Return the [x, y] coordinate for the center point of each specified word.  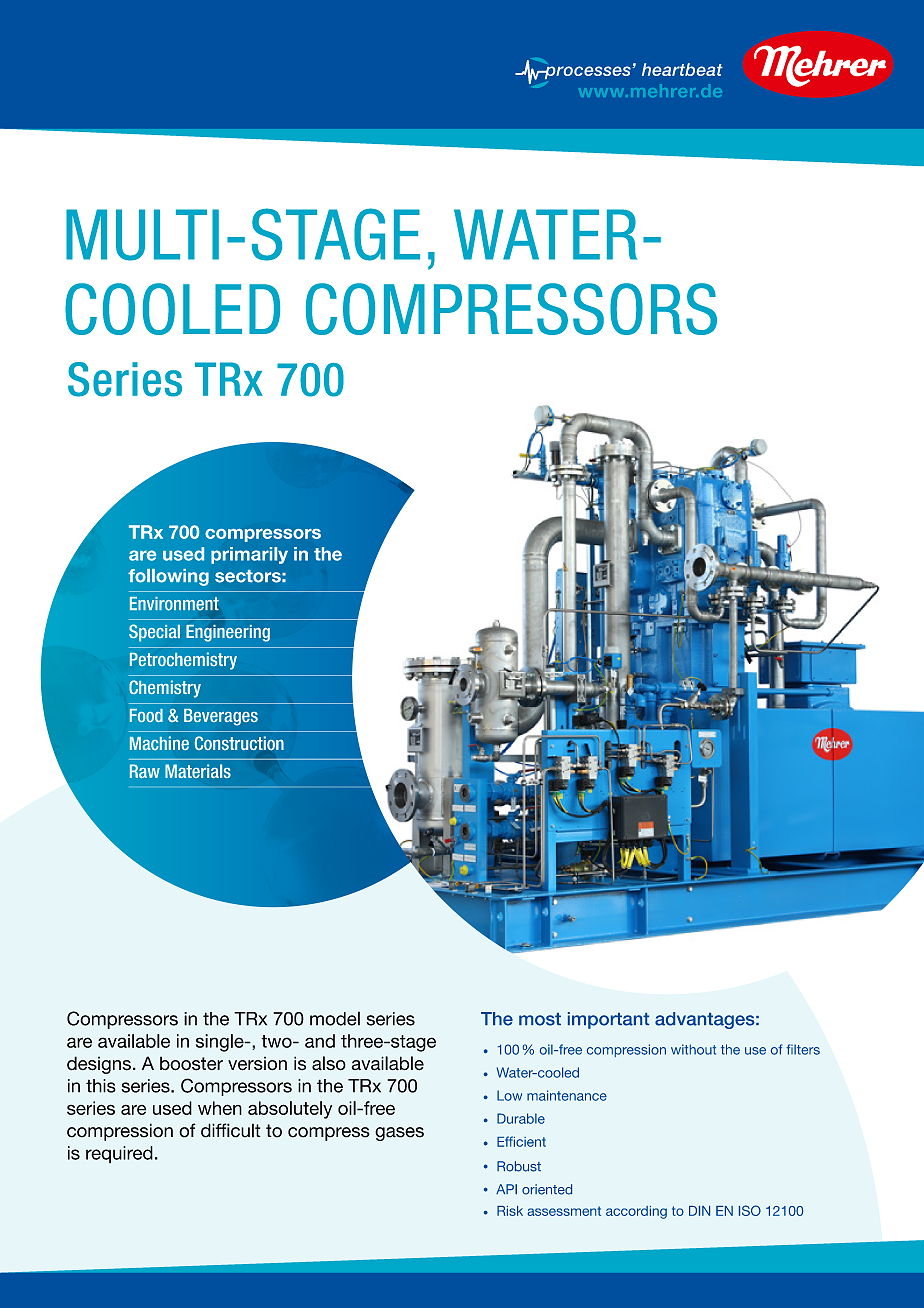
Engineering [228, 633]
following [168, 577]
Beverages [221, 717]
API [506, 1189]
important [608, 1020]
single [221, 1043]
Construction [239, 743]
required [119, 1154]
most [540, 1019]
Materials [198, 771]
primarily [249, 555]
